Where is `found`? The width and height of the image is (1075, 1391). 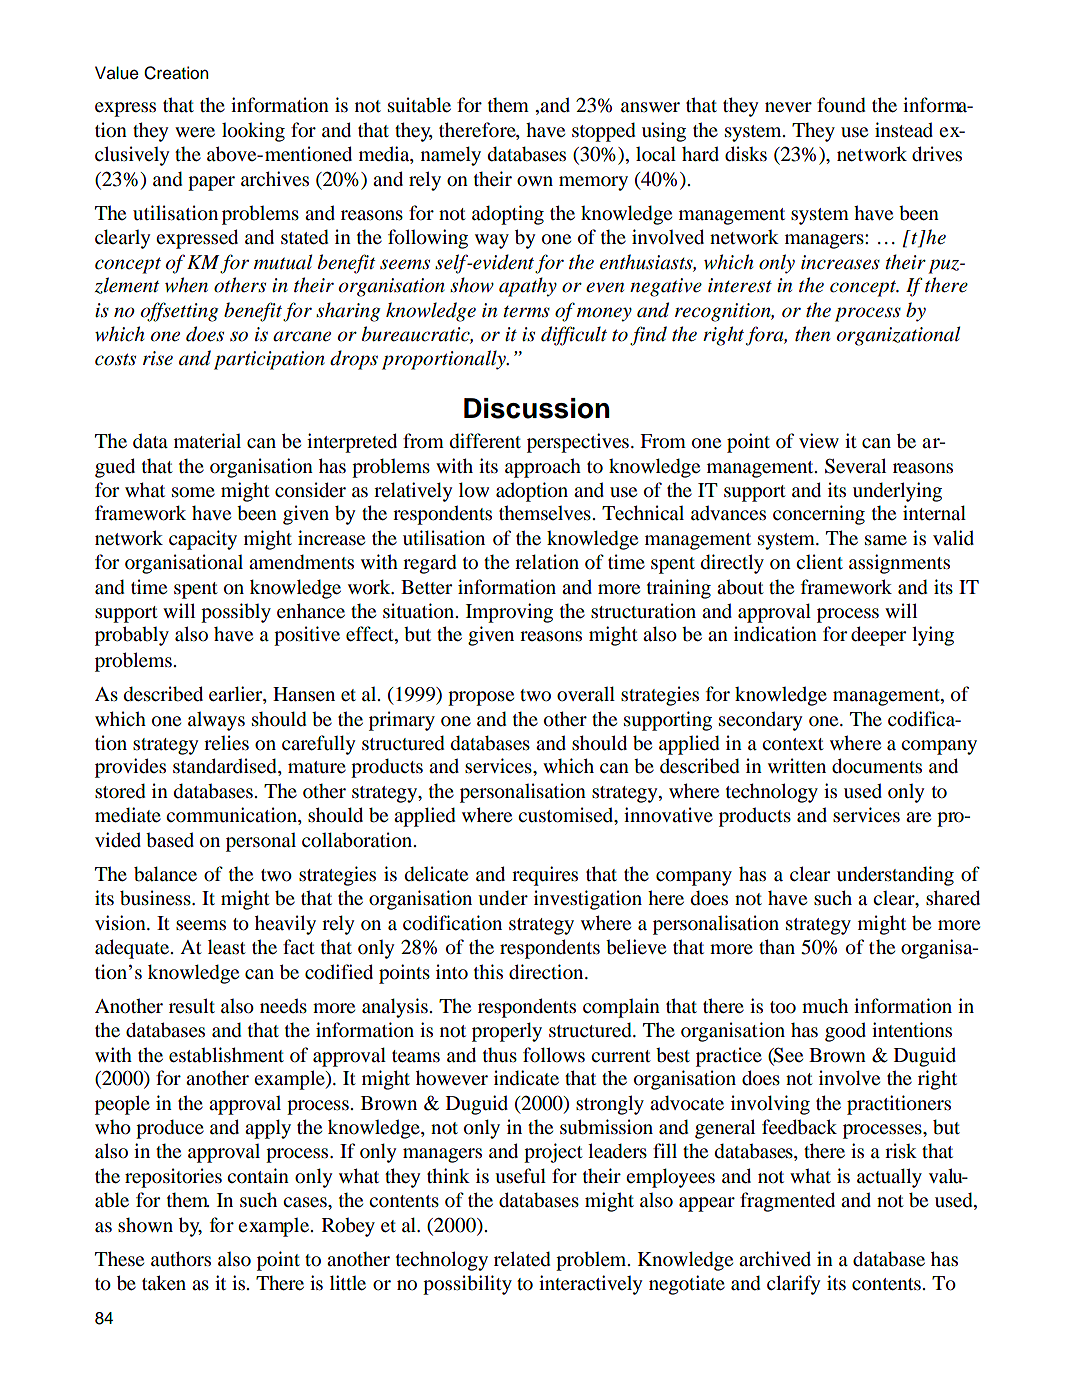
found is located at coordinates (841, 105).
